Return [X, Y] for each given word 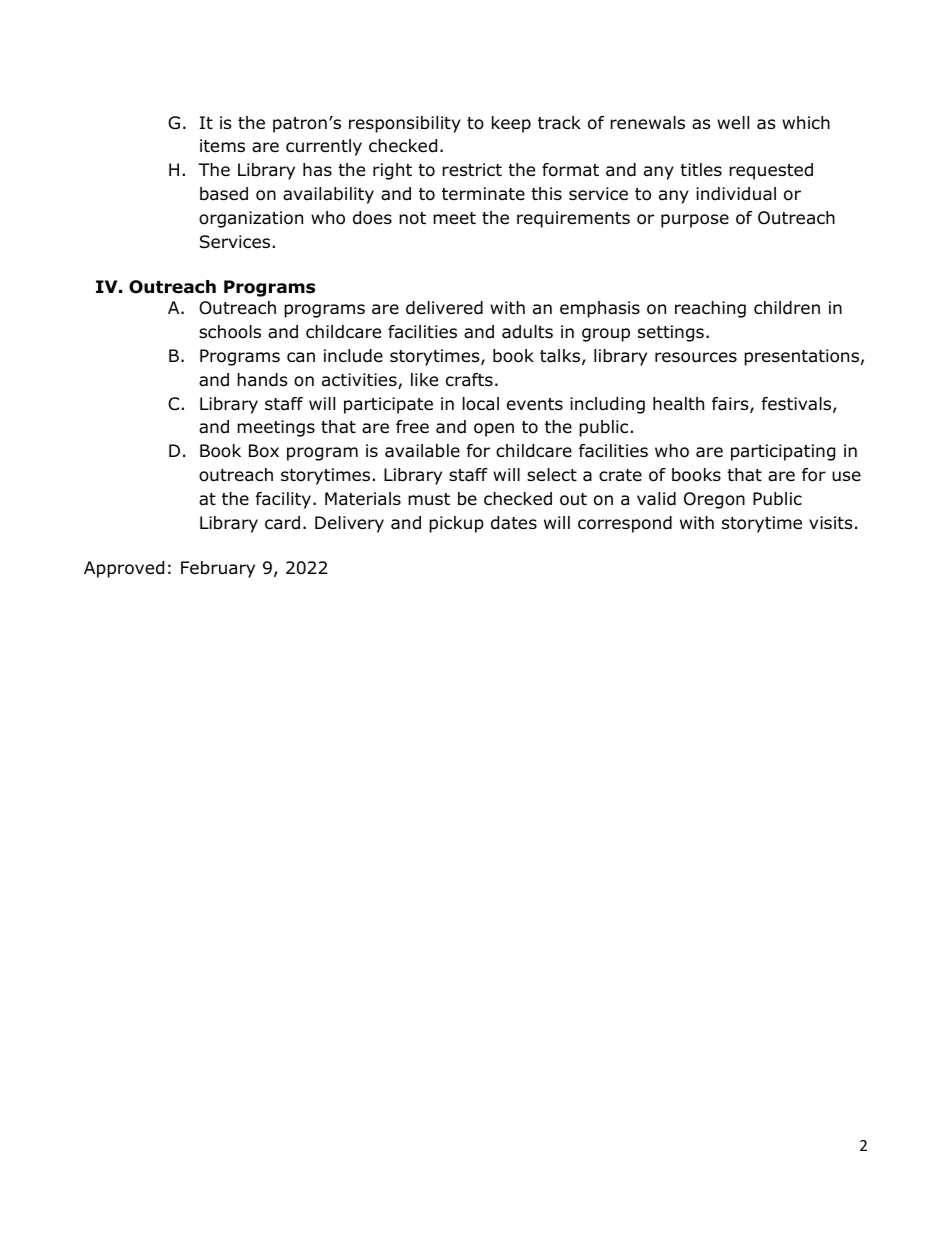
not [412, 218]
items [222, 146]
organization [251, 219]
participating [783, 452]
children [787, 308]
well [733, 123]
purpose [695, 221]
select [552, 475]
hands [262, 380]
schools [230, 332]
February [218, 569]
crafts [469, 380]
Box [264, 451]
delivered [444, 308]
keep [511, 124]
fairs [731, 405]
